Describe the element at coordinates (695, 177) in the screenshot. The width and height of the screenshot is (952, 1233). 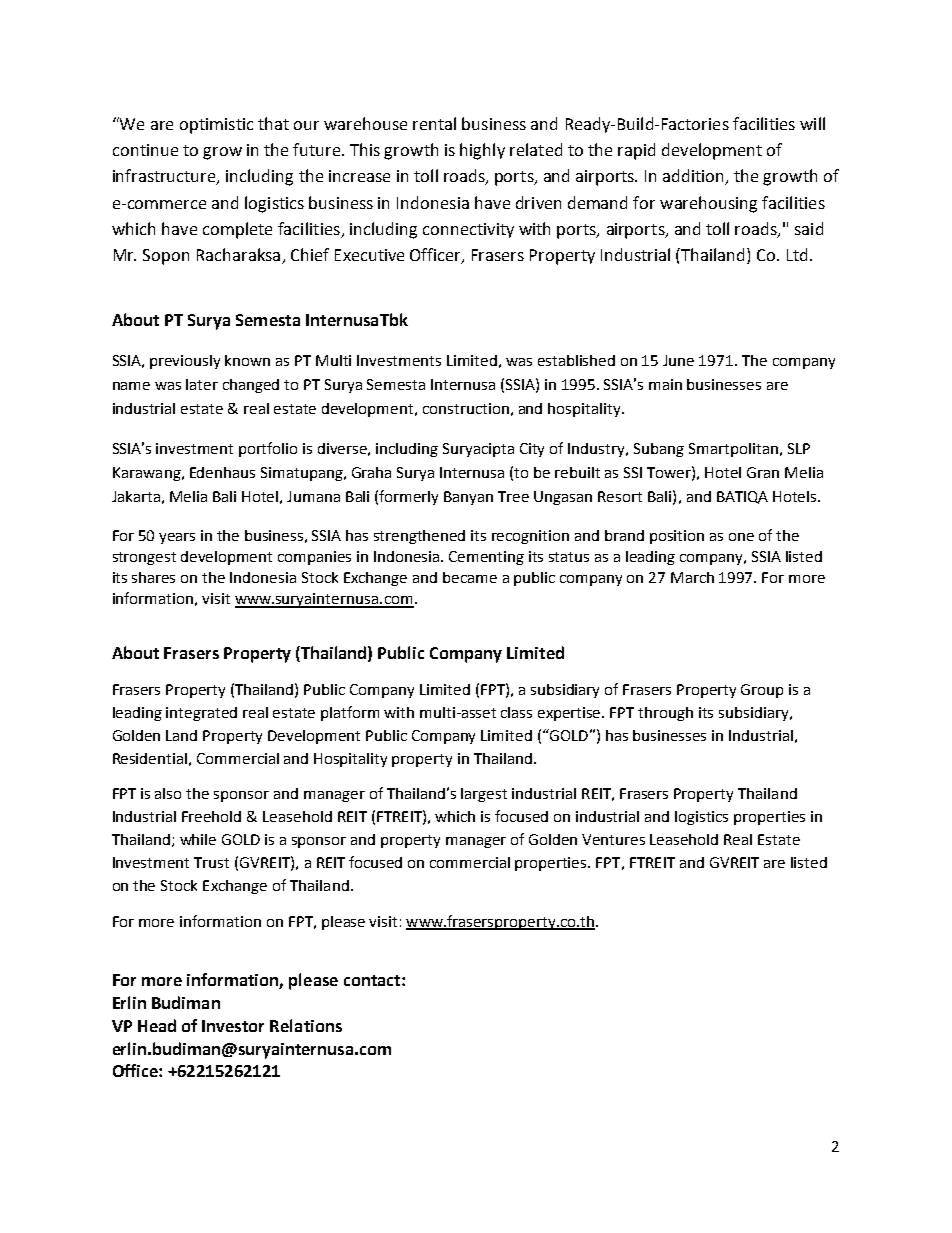
I see `addition` at that location.
